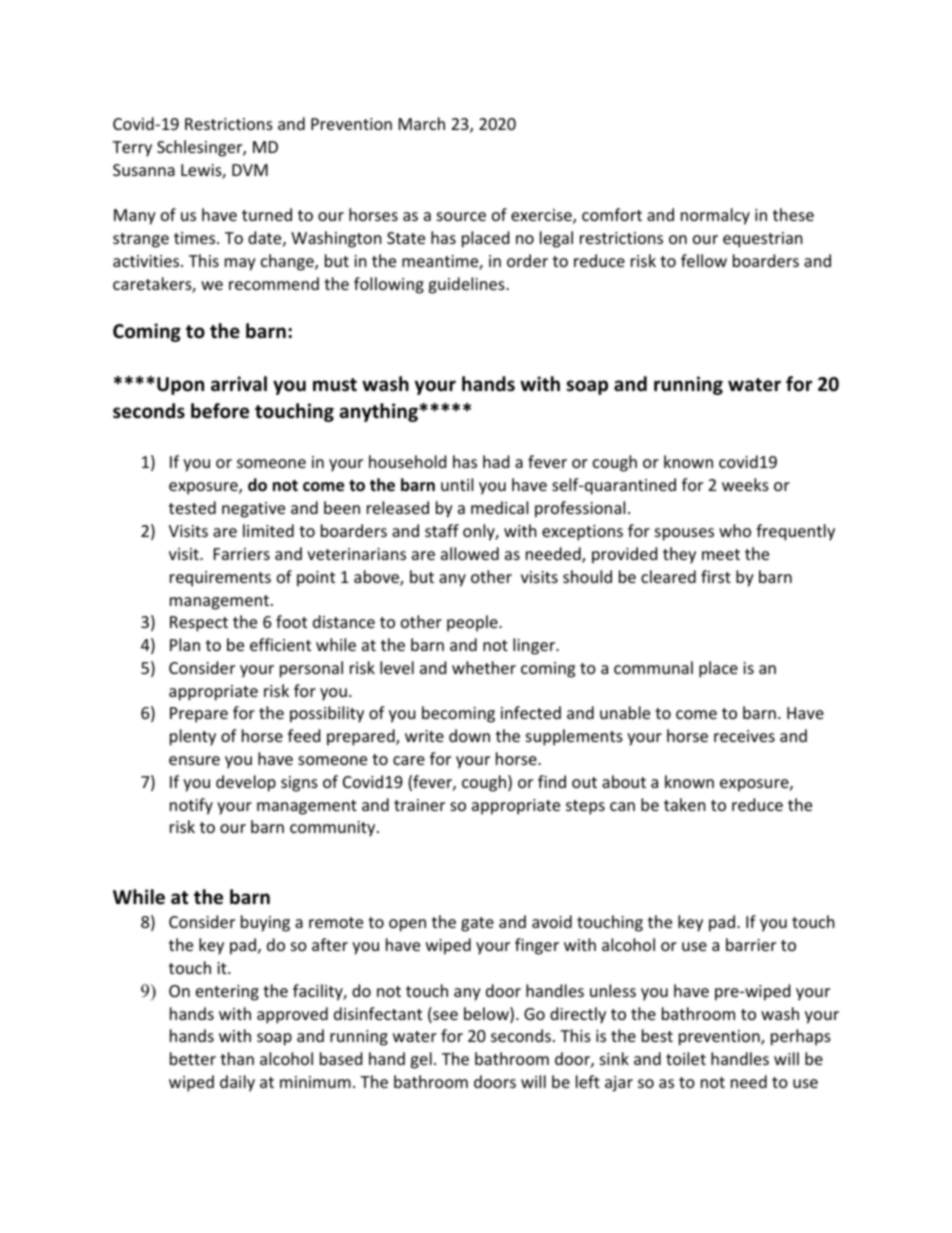  What do you see at coordinates (419, 805) in the image?
I see `trainer` at bounding box center [419, 805].
